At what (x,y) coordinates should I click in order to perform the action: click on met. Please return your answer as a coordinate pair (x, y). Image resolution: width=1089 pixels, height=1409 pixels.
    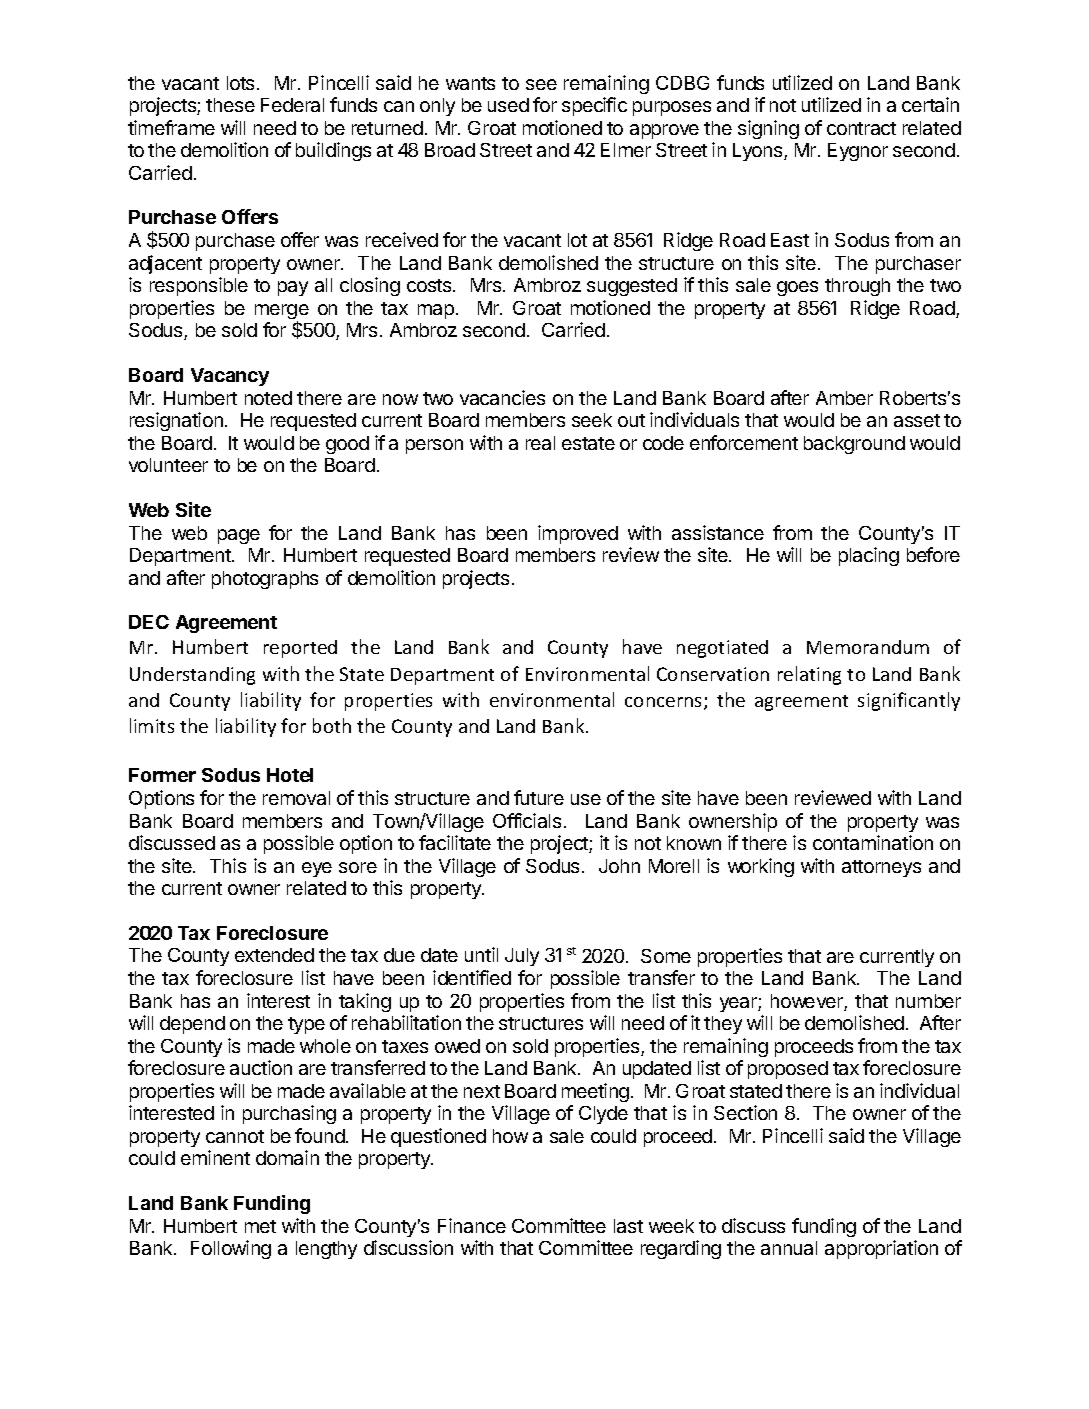
    Looking at the image, I should click on (260, 1226).
